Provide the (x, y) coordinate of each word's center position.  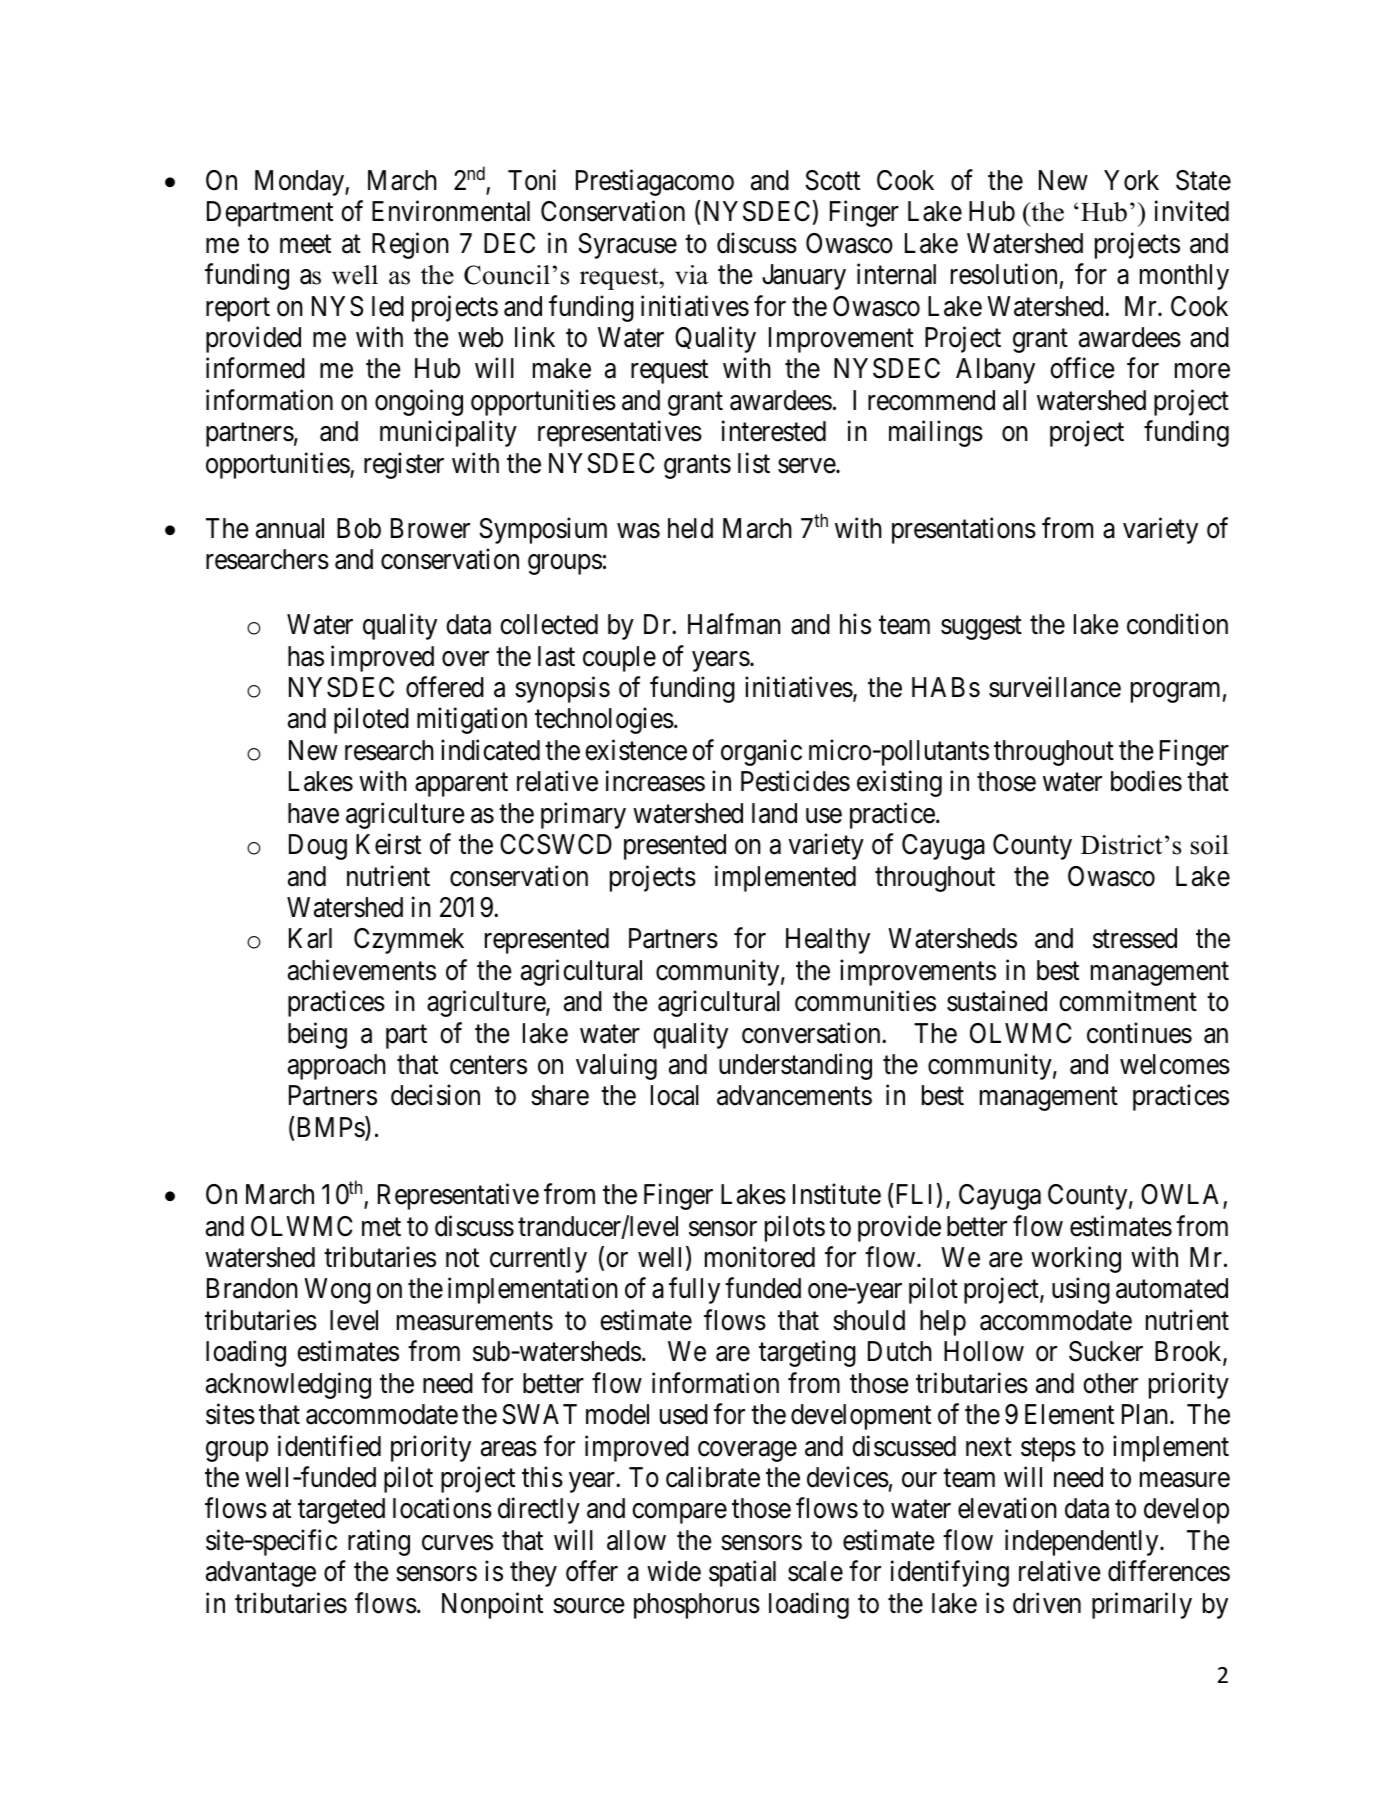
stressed (1135, 938)
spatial (742, 1574)
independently (1083, 1542)
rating (379, 1542)
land (774, 813)
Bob (359, 528)
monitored (760, 1257)
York (1131, 180)
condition (1177, 624)
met (381, 1227)
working (1076, 1259)
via (691, 275)
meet (305, 244)
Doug (318, 847)
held (690, 528)
